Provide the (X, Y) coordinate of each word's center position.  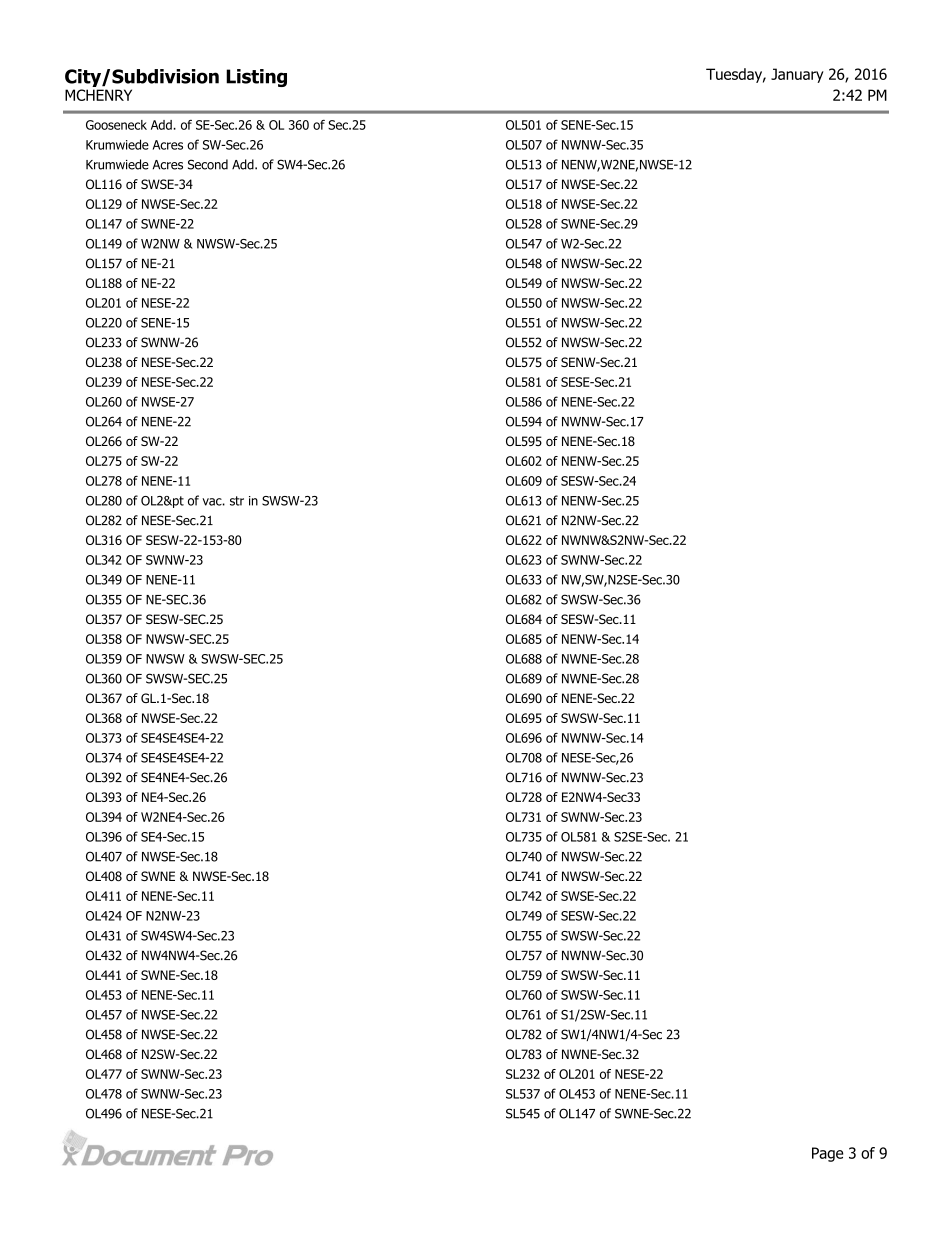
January (797, 75)
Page (827, 1154)
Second (208, 164)
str (237, 501)
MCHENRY (98, 95)
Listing (256, 78)
